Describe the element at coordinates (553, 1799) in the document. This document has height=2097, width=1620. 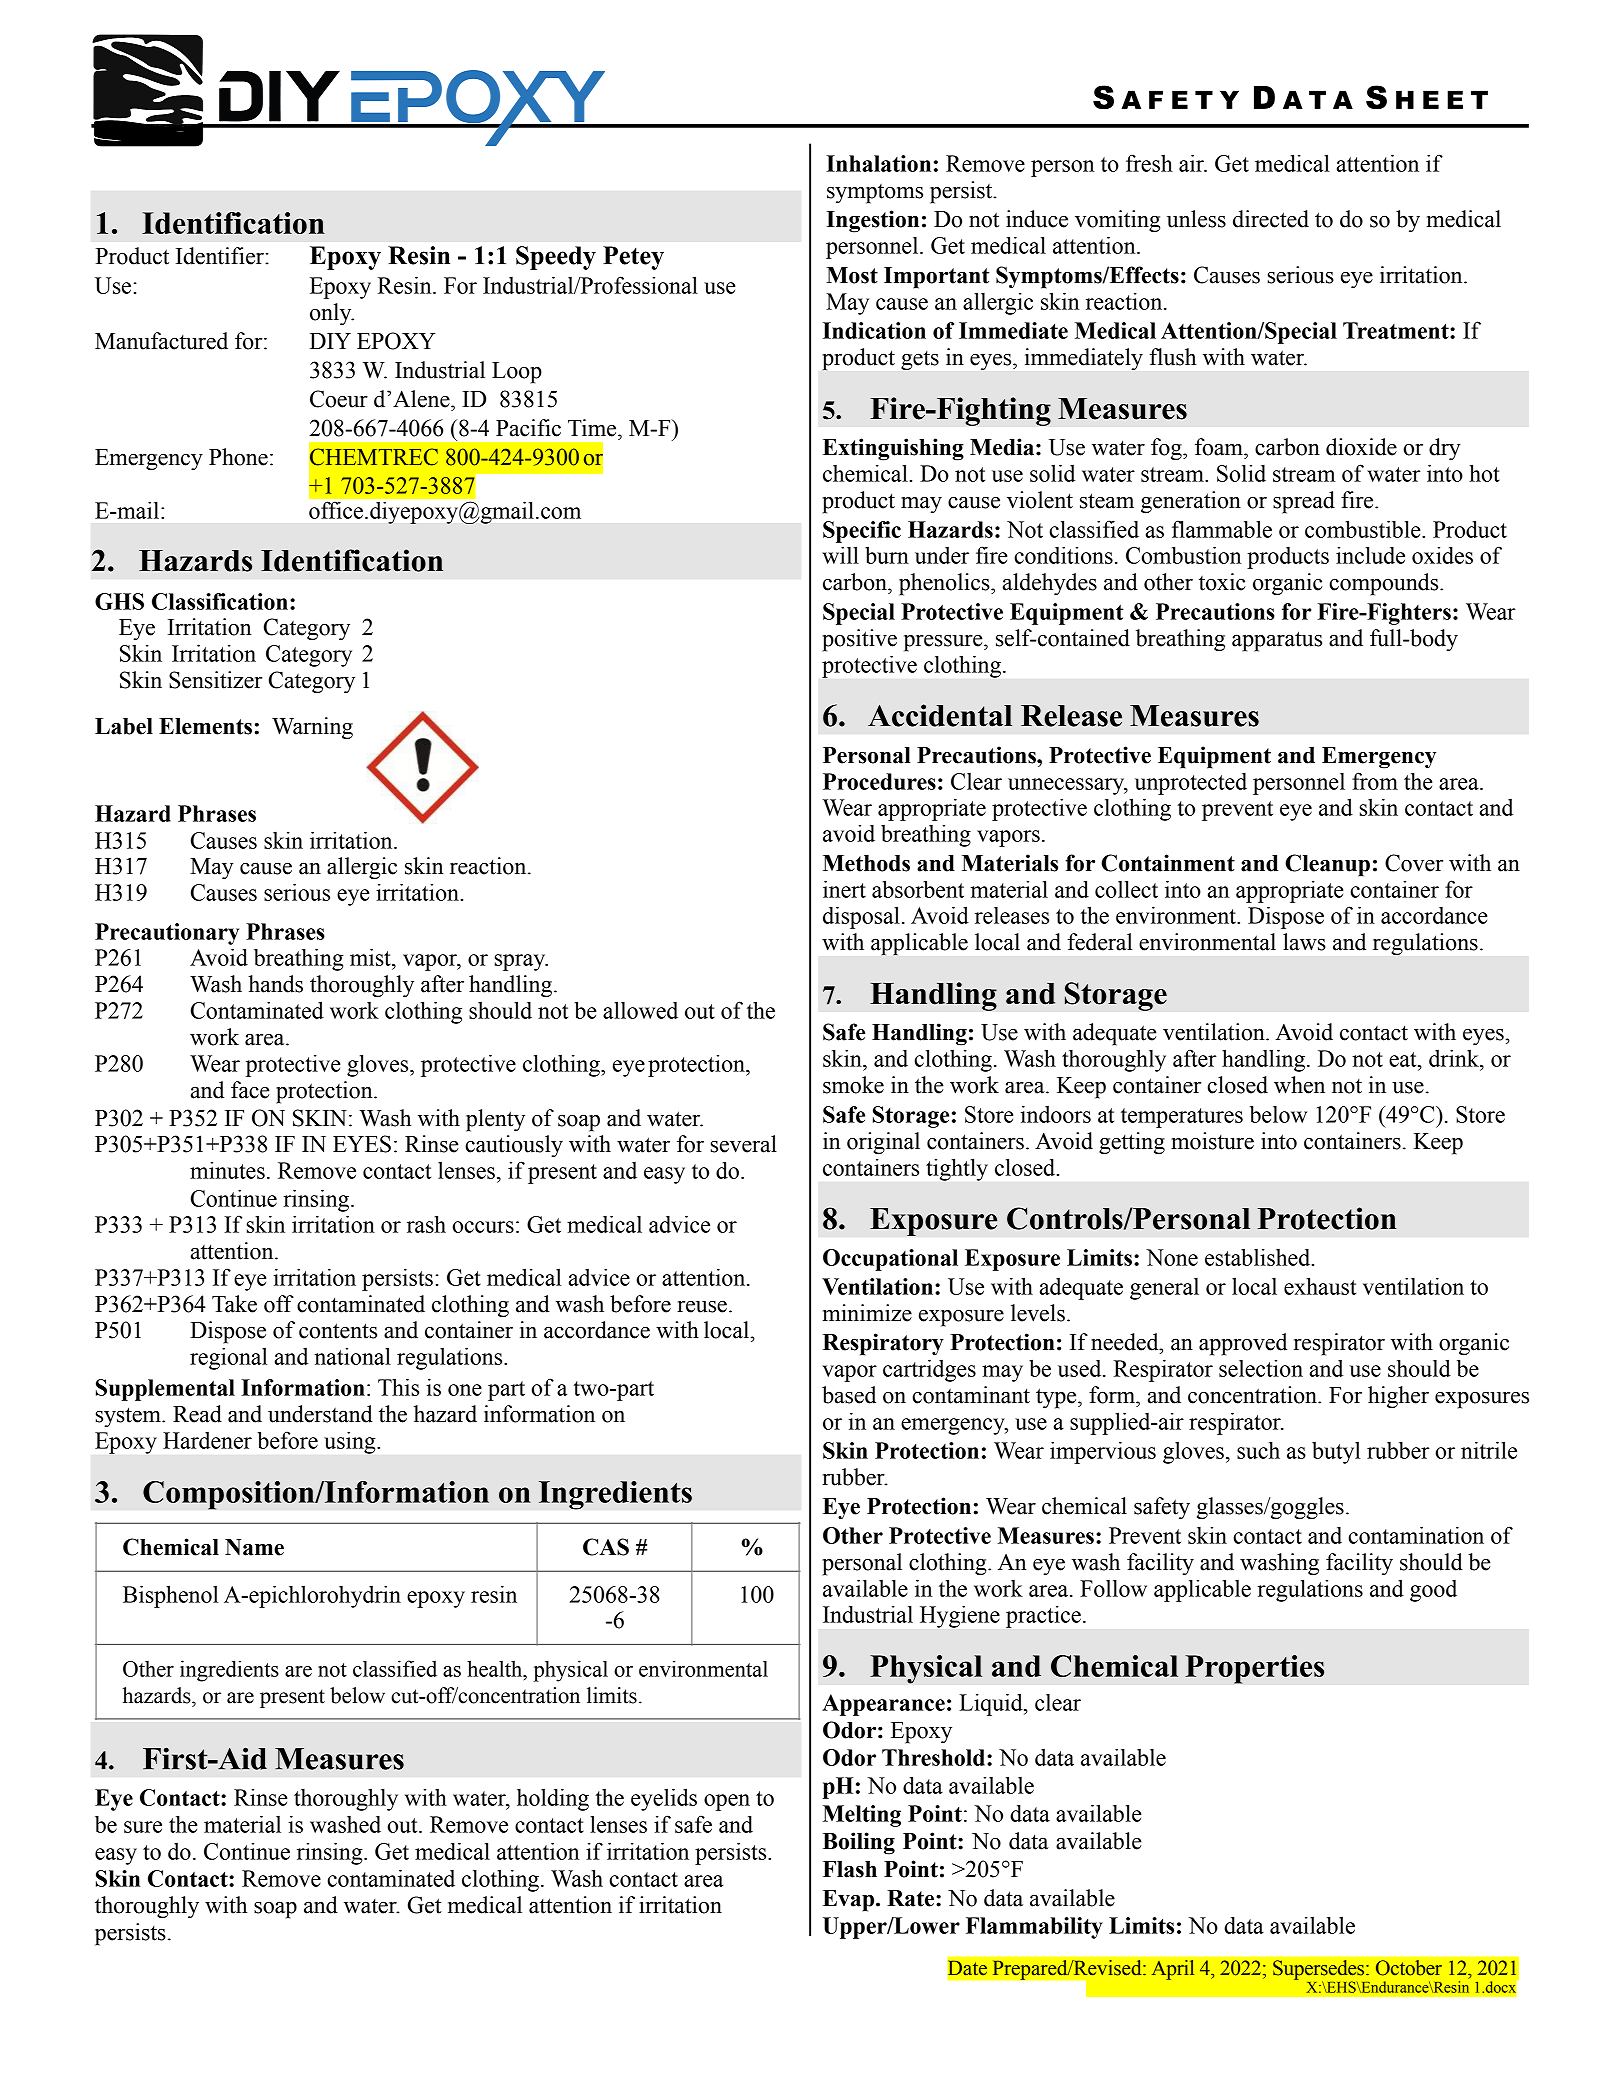
I see `holding` at that location.
